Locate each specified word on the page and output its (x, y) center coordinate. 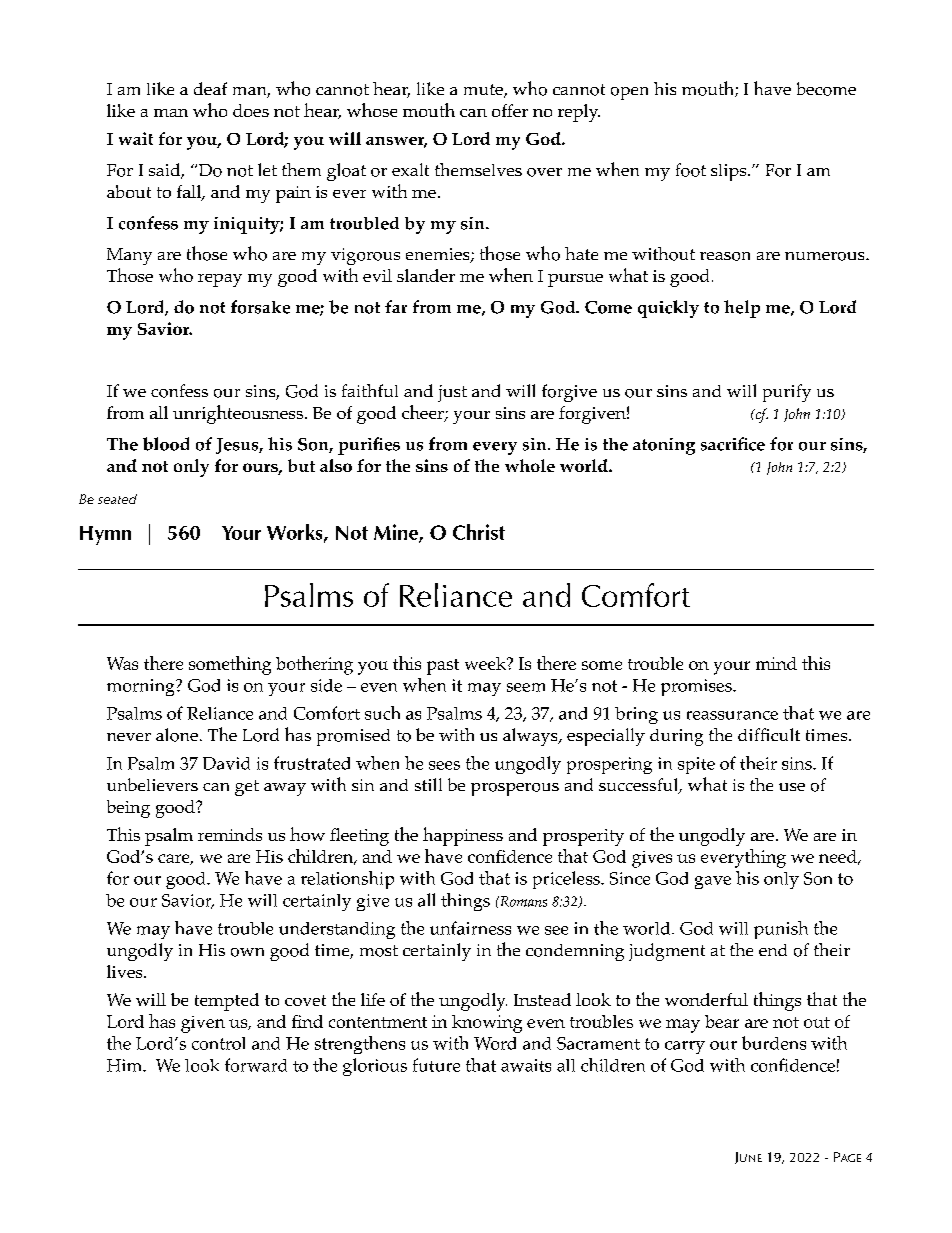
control (218, 1043)
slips (730, 172)
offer (510, 110)
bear (722, 1021)
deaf (210, 88)
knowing (487, 1024)
